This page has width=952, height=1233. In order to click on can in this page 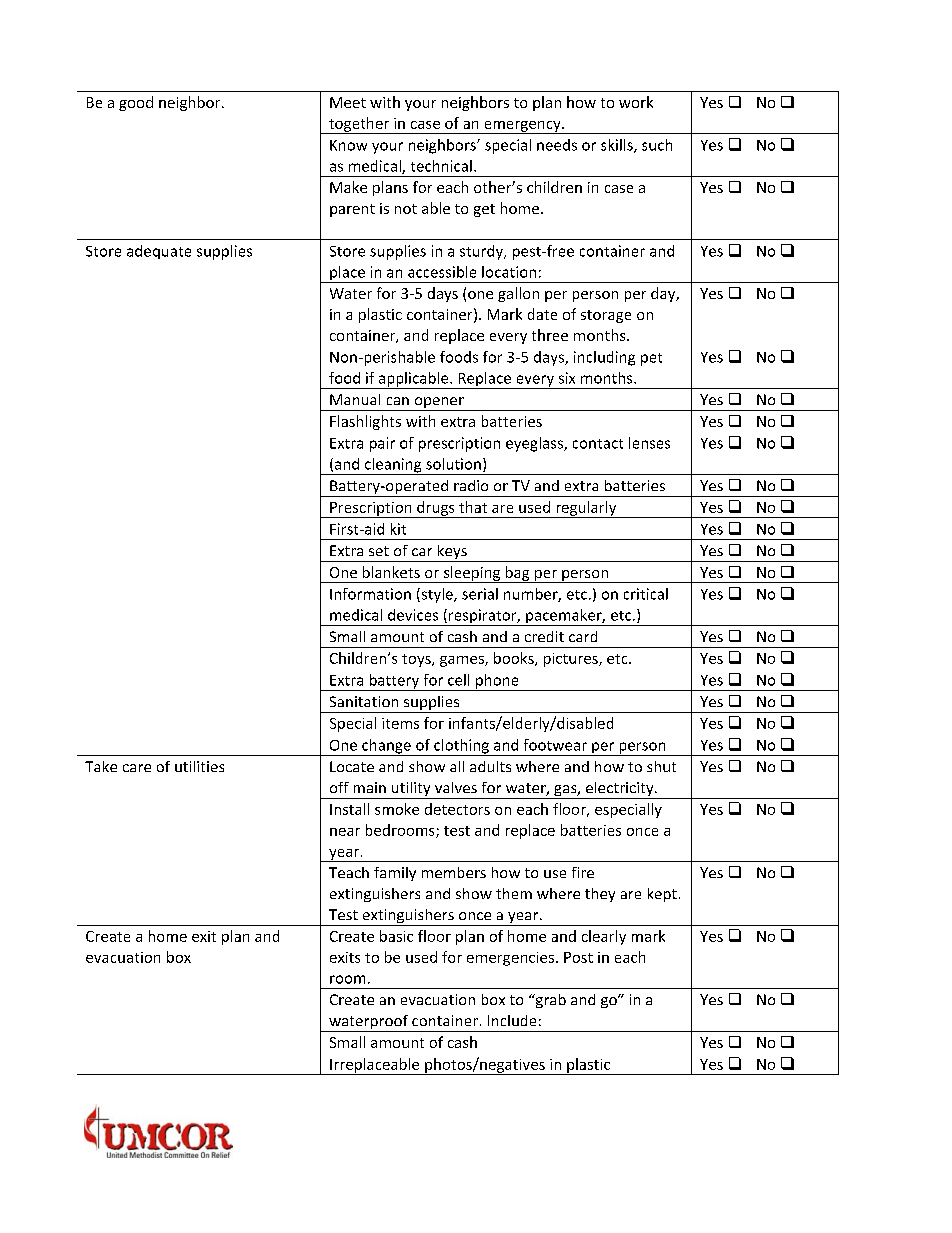, I will do `click(398, 401)`.
